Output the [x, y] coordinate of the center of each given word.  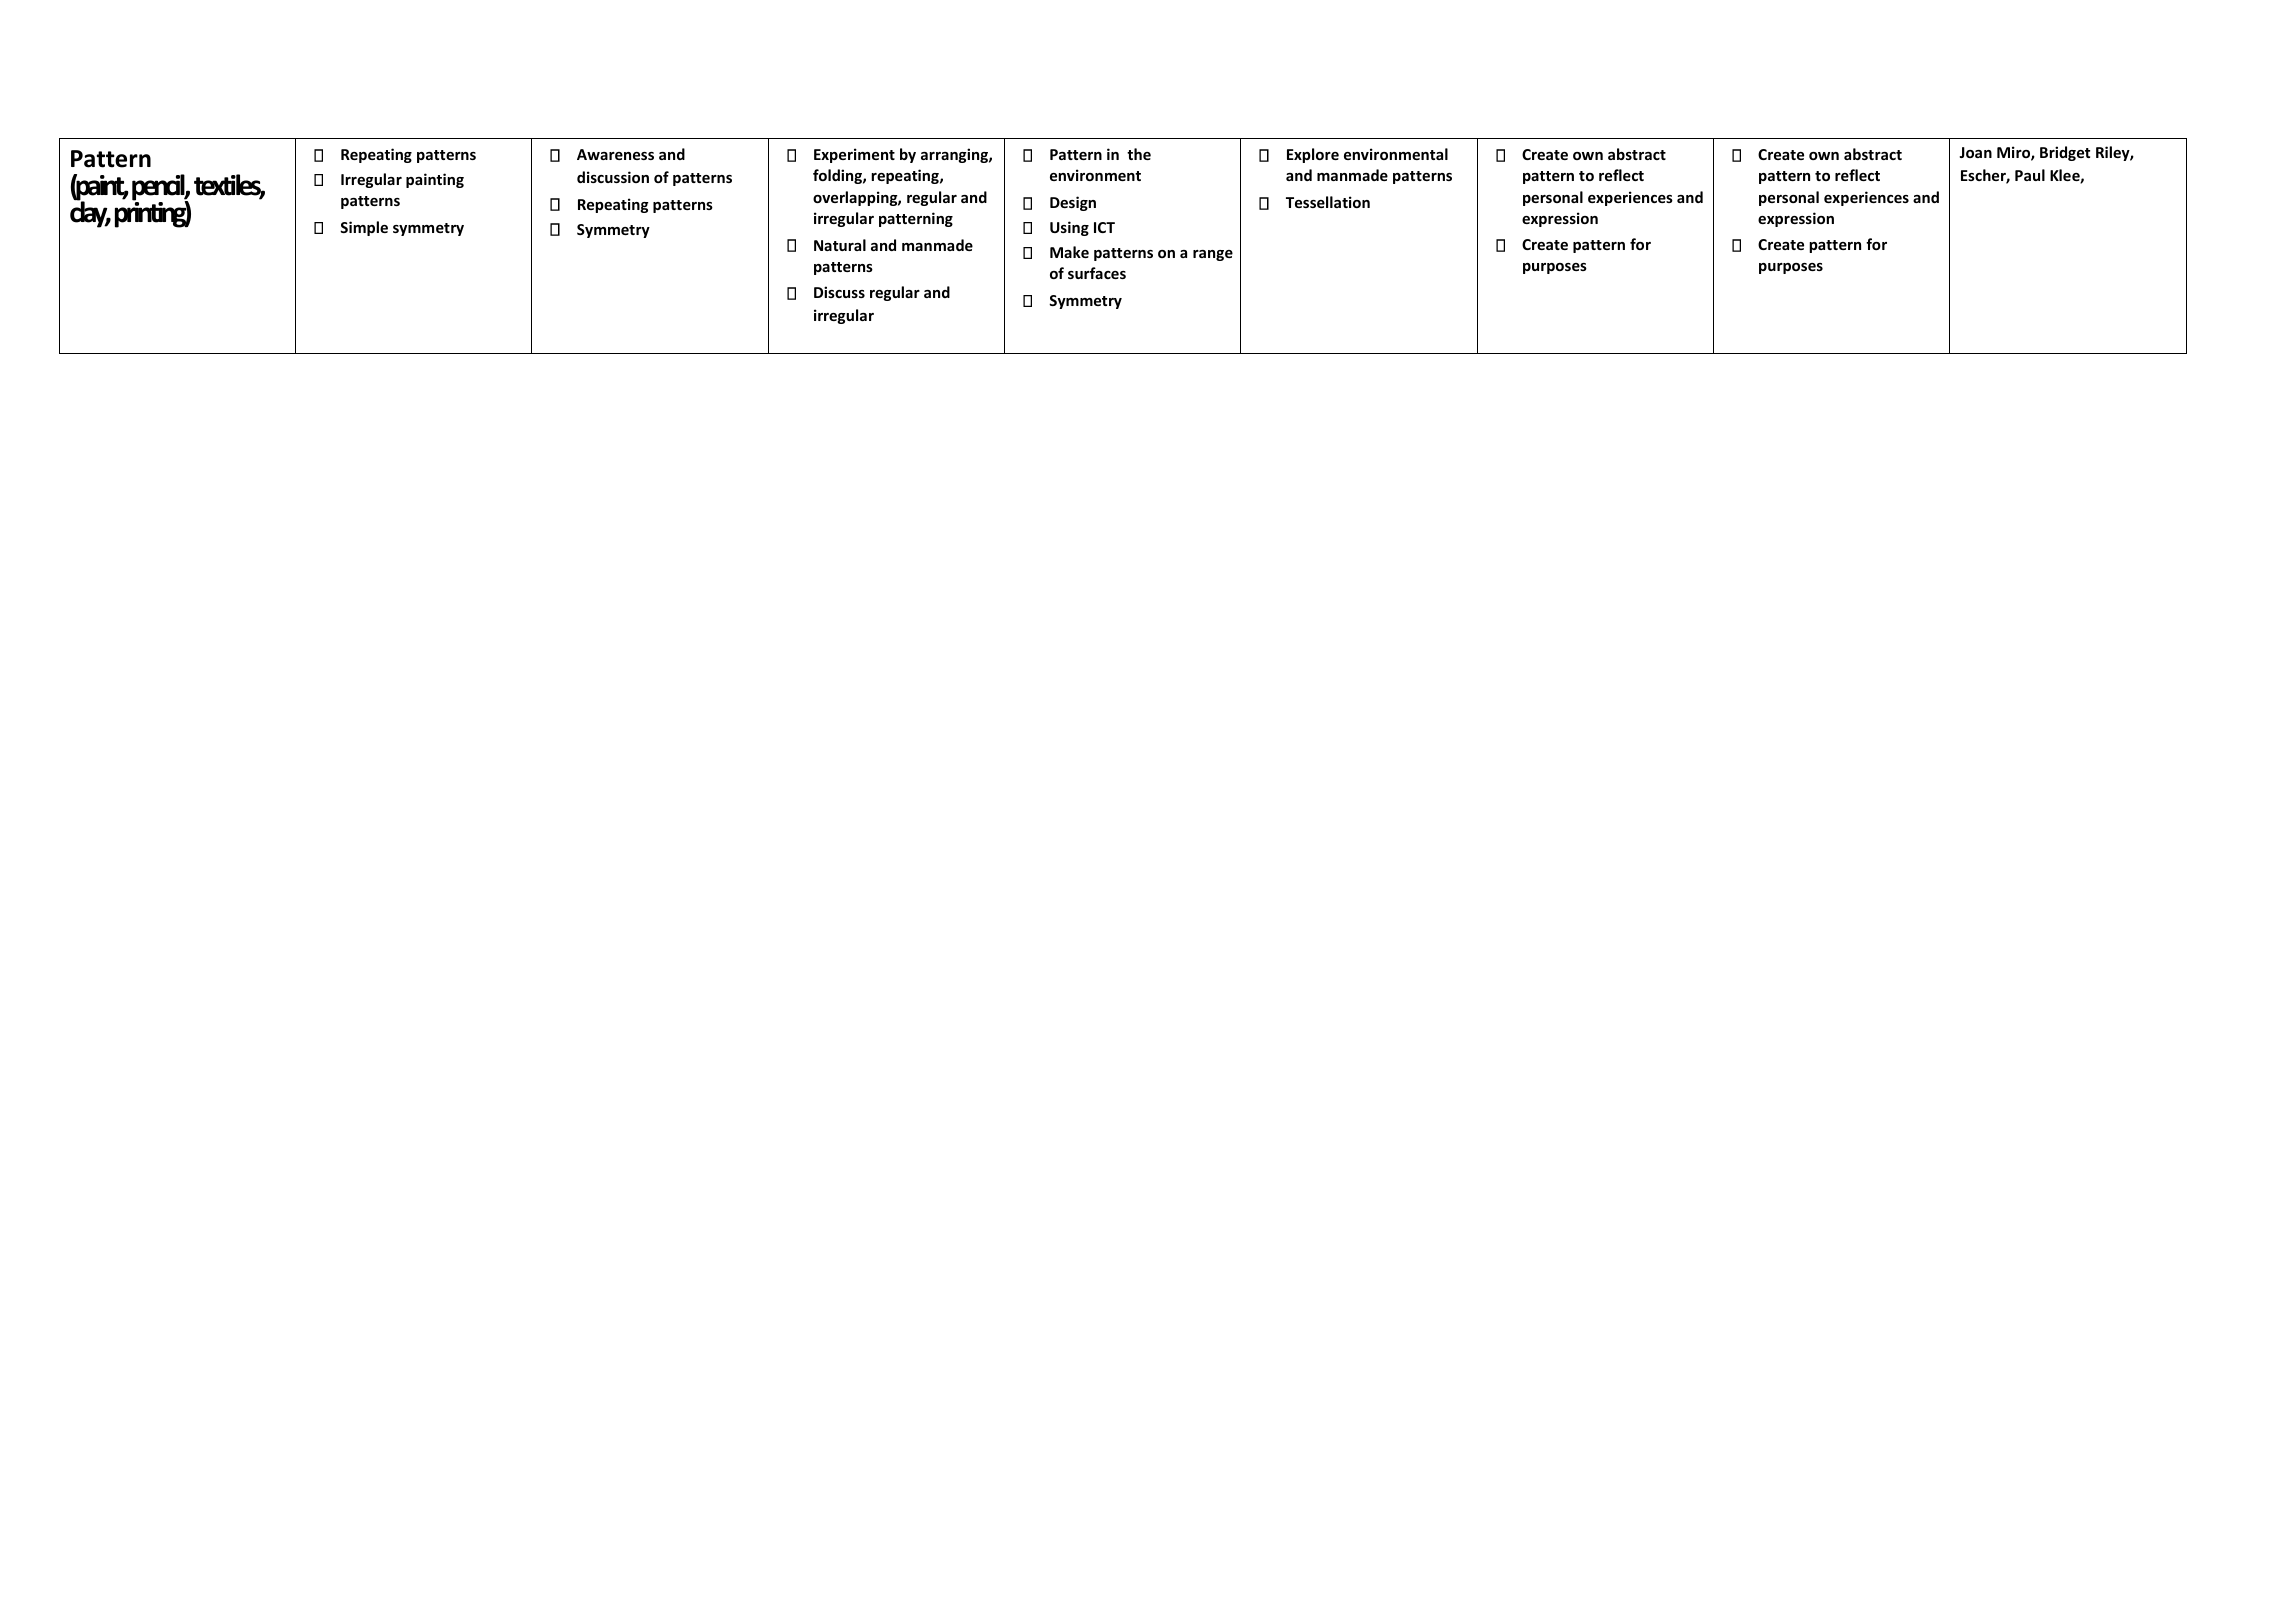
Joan [1975, 152]
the [1139, 154]
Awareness [615, 154]
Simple [364, 228]
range [1213, 255]
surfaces [1097, 273]
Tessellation [1328, 202]
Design [1073, 203]
